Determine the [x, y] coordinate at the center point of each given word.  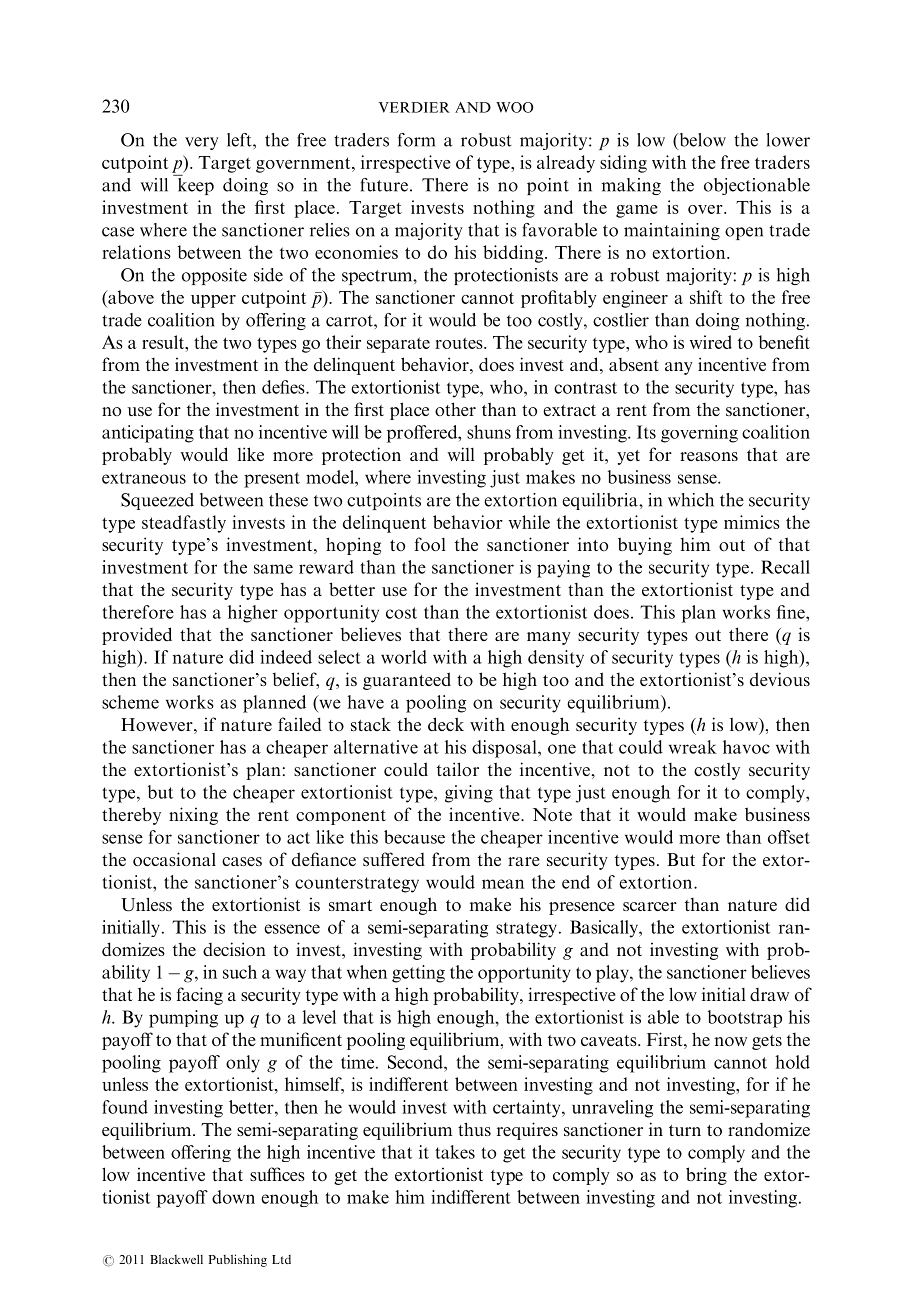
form [417, 140]
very [202, 143]
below [701, 140]
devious [780, 679]
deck [446, 724]
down [233, 1197]
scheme [130, 702]
